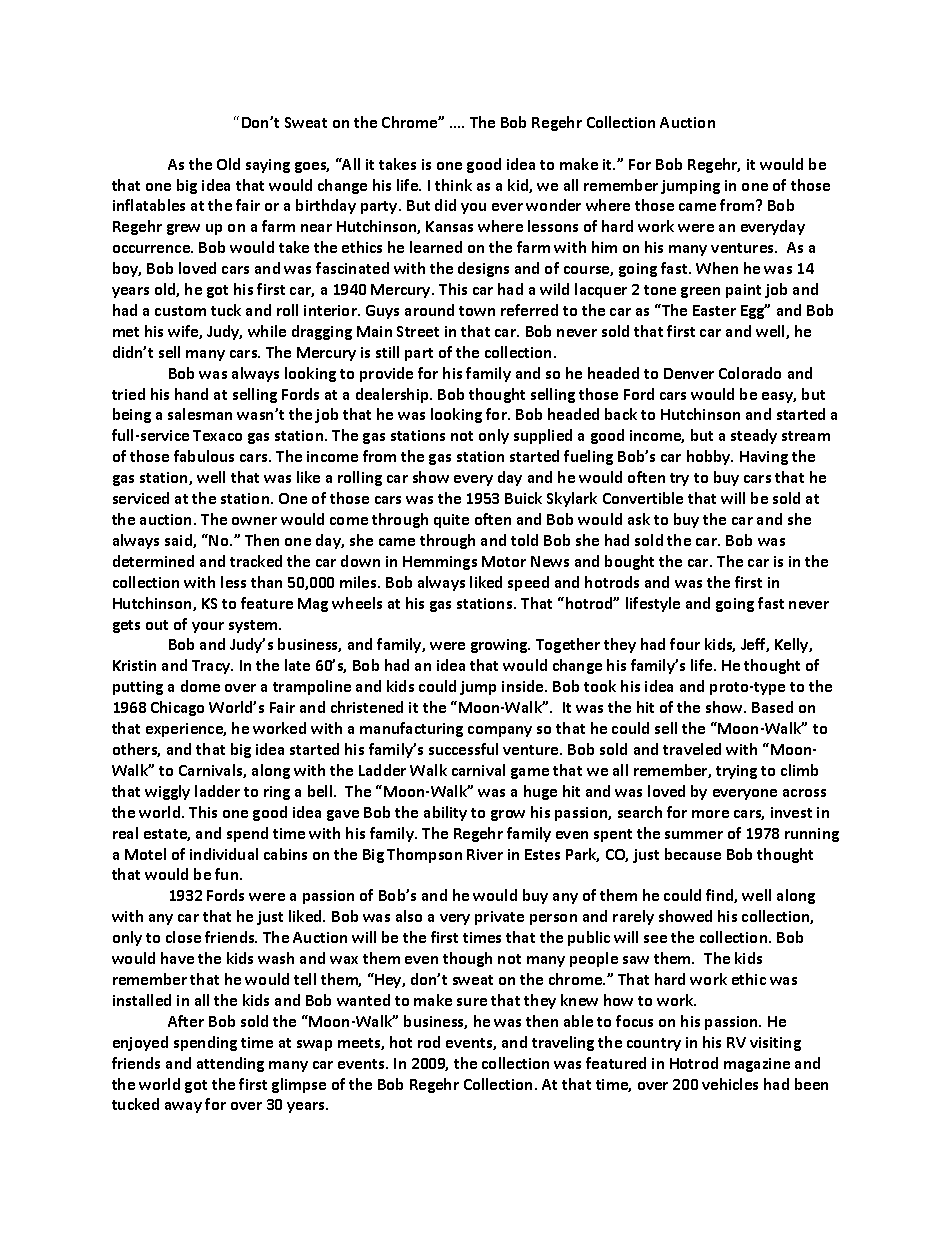  What do you see at coordinates (453, 185) in the screenshot?
I see `think` at bounding box center [453, 185].
